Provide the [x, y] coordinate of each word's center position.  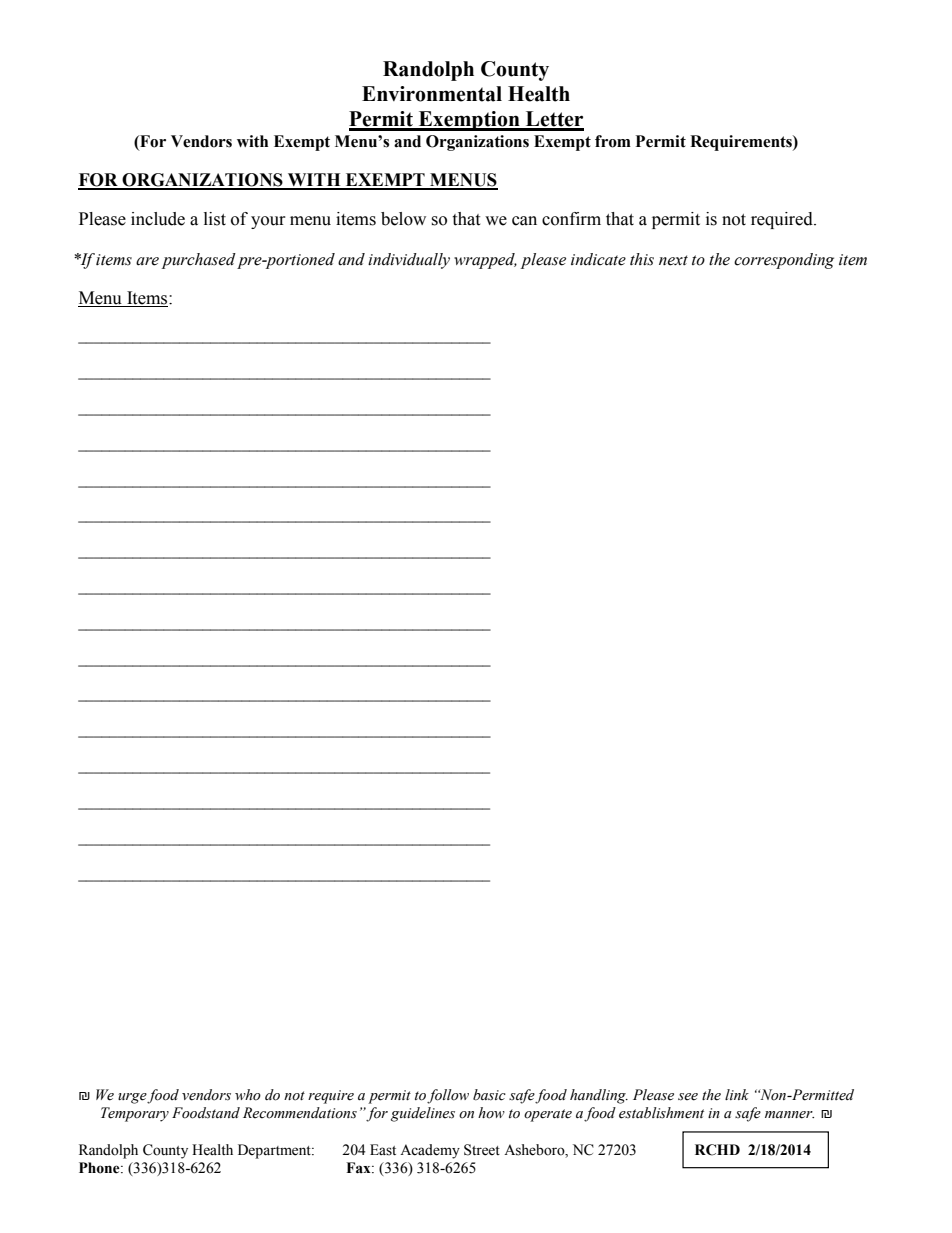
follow [448, 1096]
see [688, 1097]
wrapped [485, 261]
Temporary [135, 1114]
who [248, 1095]
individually [409, 261]
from [613, 141]
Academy [430, 1151]
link [737, 1094]
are [147, 261]
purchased [199, 261]
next [673, 260]
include [158, 219]
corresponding [784, 261]
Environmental [432, 94]
